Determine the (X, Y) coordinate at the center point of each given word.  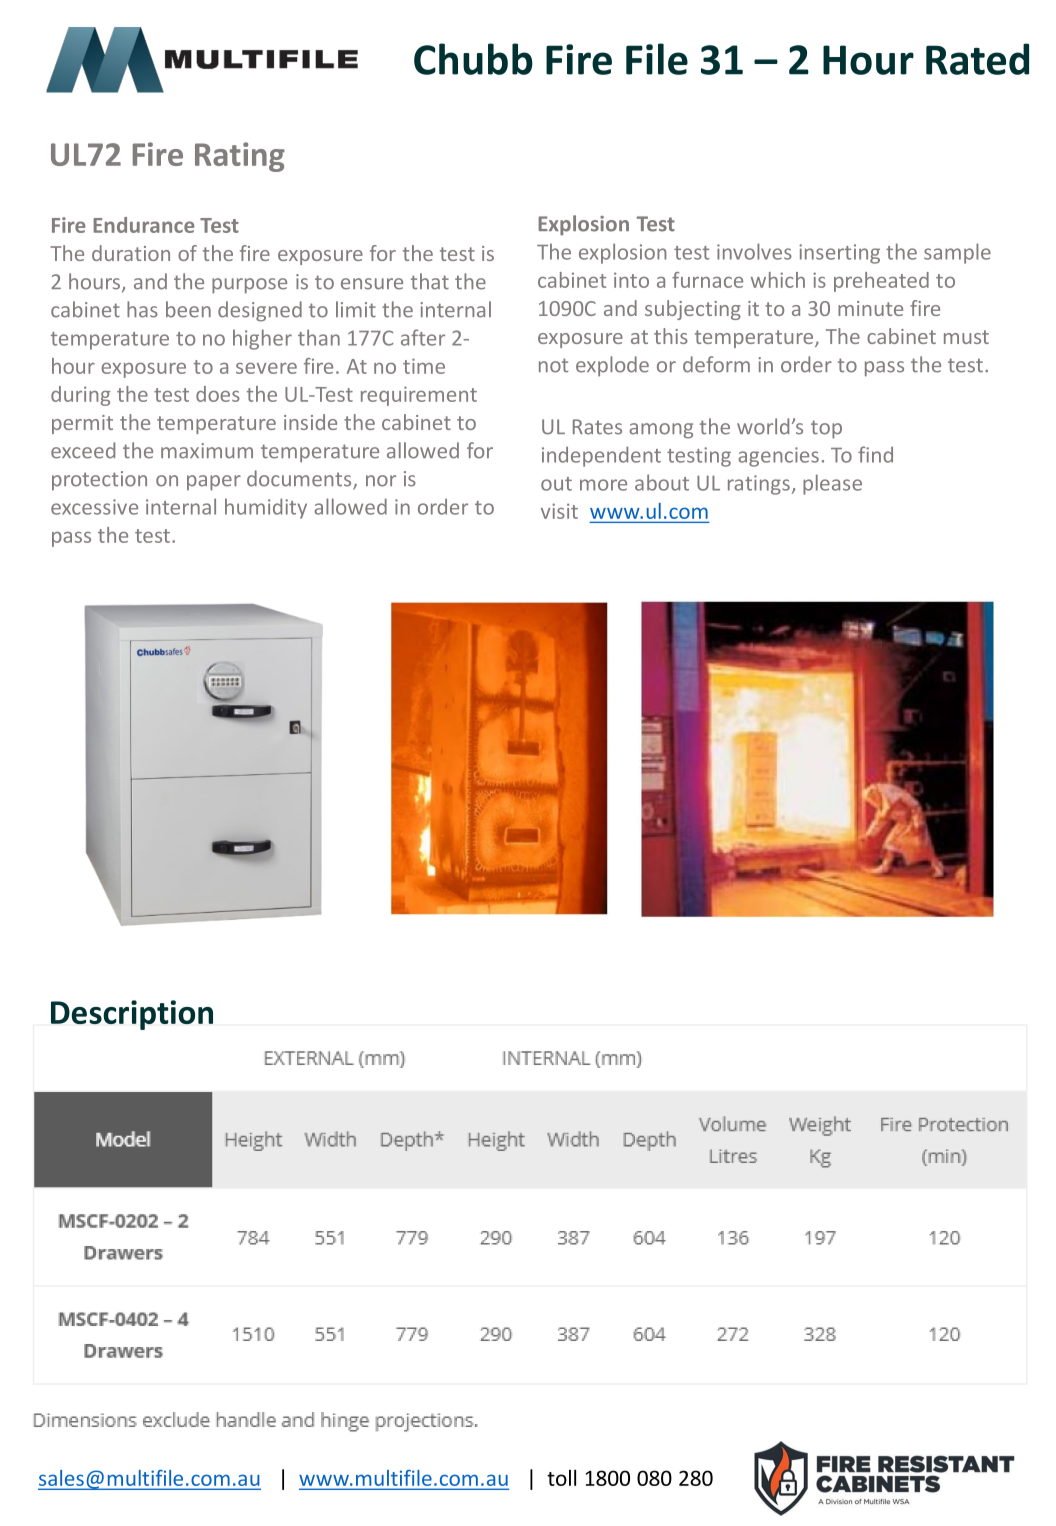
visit (559, 511)
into (631, 280)
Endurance (144, 225)
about (662, 482)
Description (132, 1015)
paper (214, 483)
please (832, 484)
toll (561, 1477)
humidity (266, 508)
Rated (977, 59)
